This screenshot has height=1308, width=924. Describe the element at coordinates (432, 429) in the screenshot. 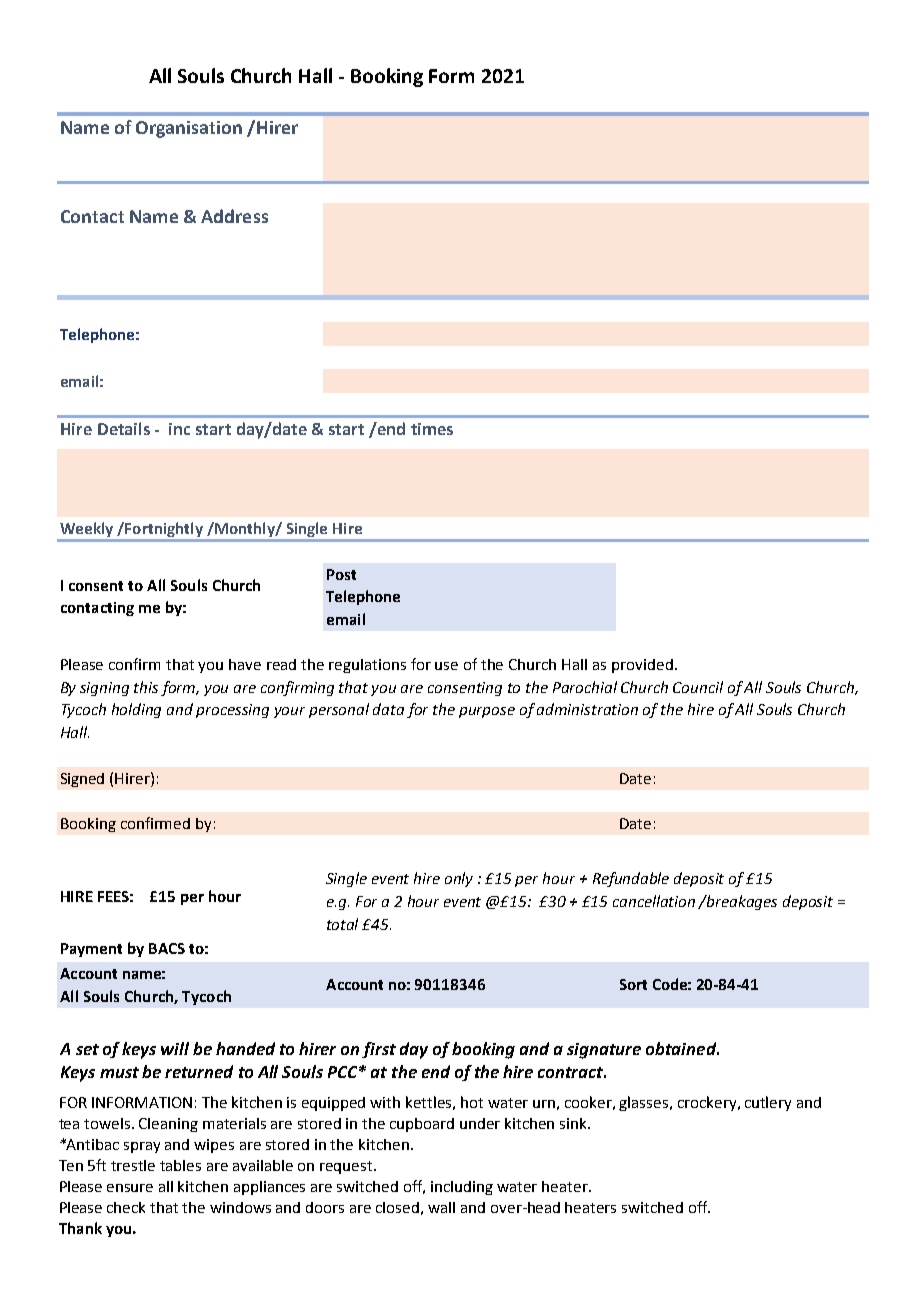

I see `times` at that location.
